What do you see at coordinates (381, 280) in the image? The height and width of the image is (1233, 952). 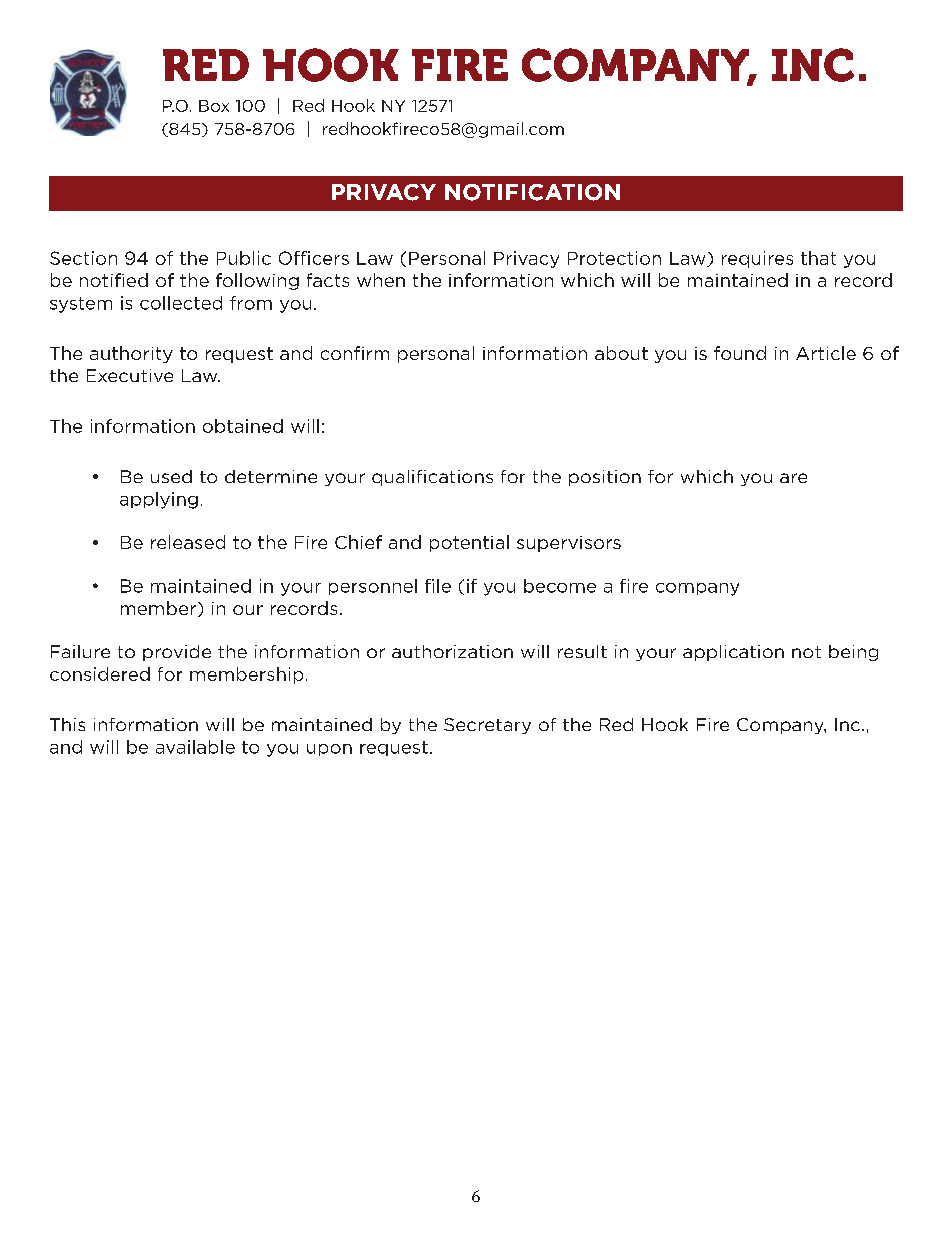 I see `when` at bounding box center [381, 280].
